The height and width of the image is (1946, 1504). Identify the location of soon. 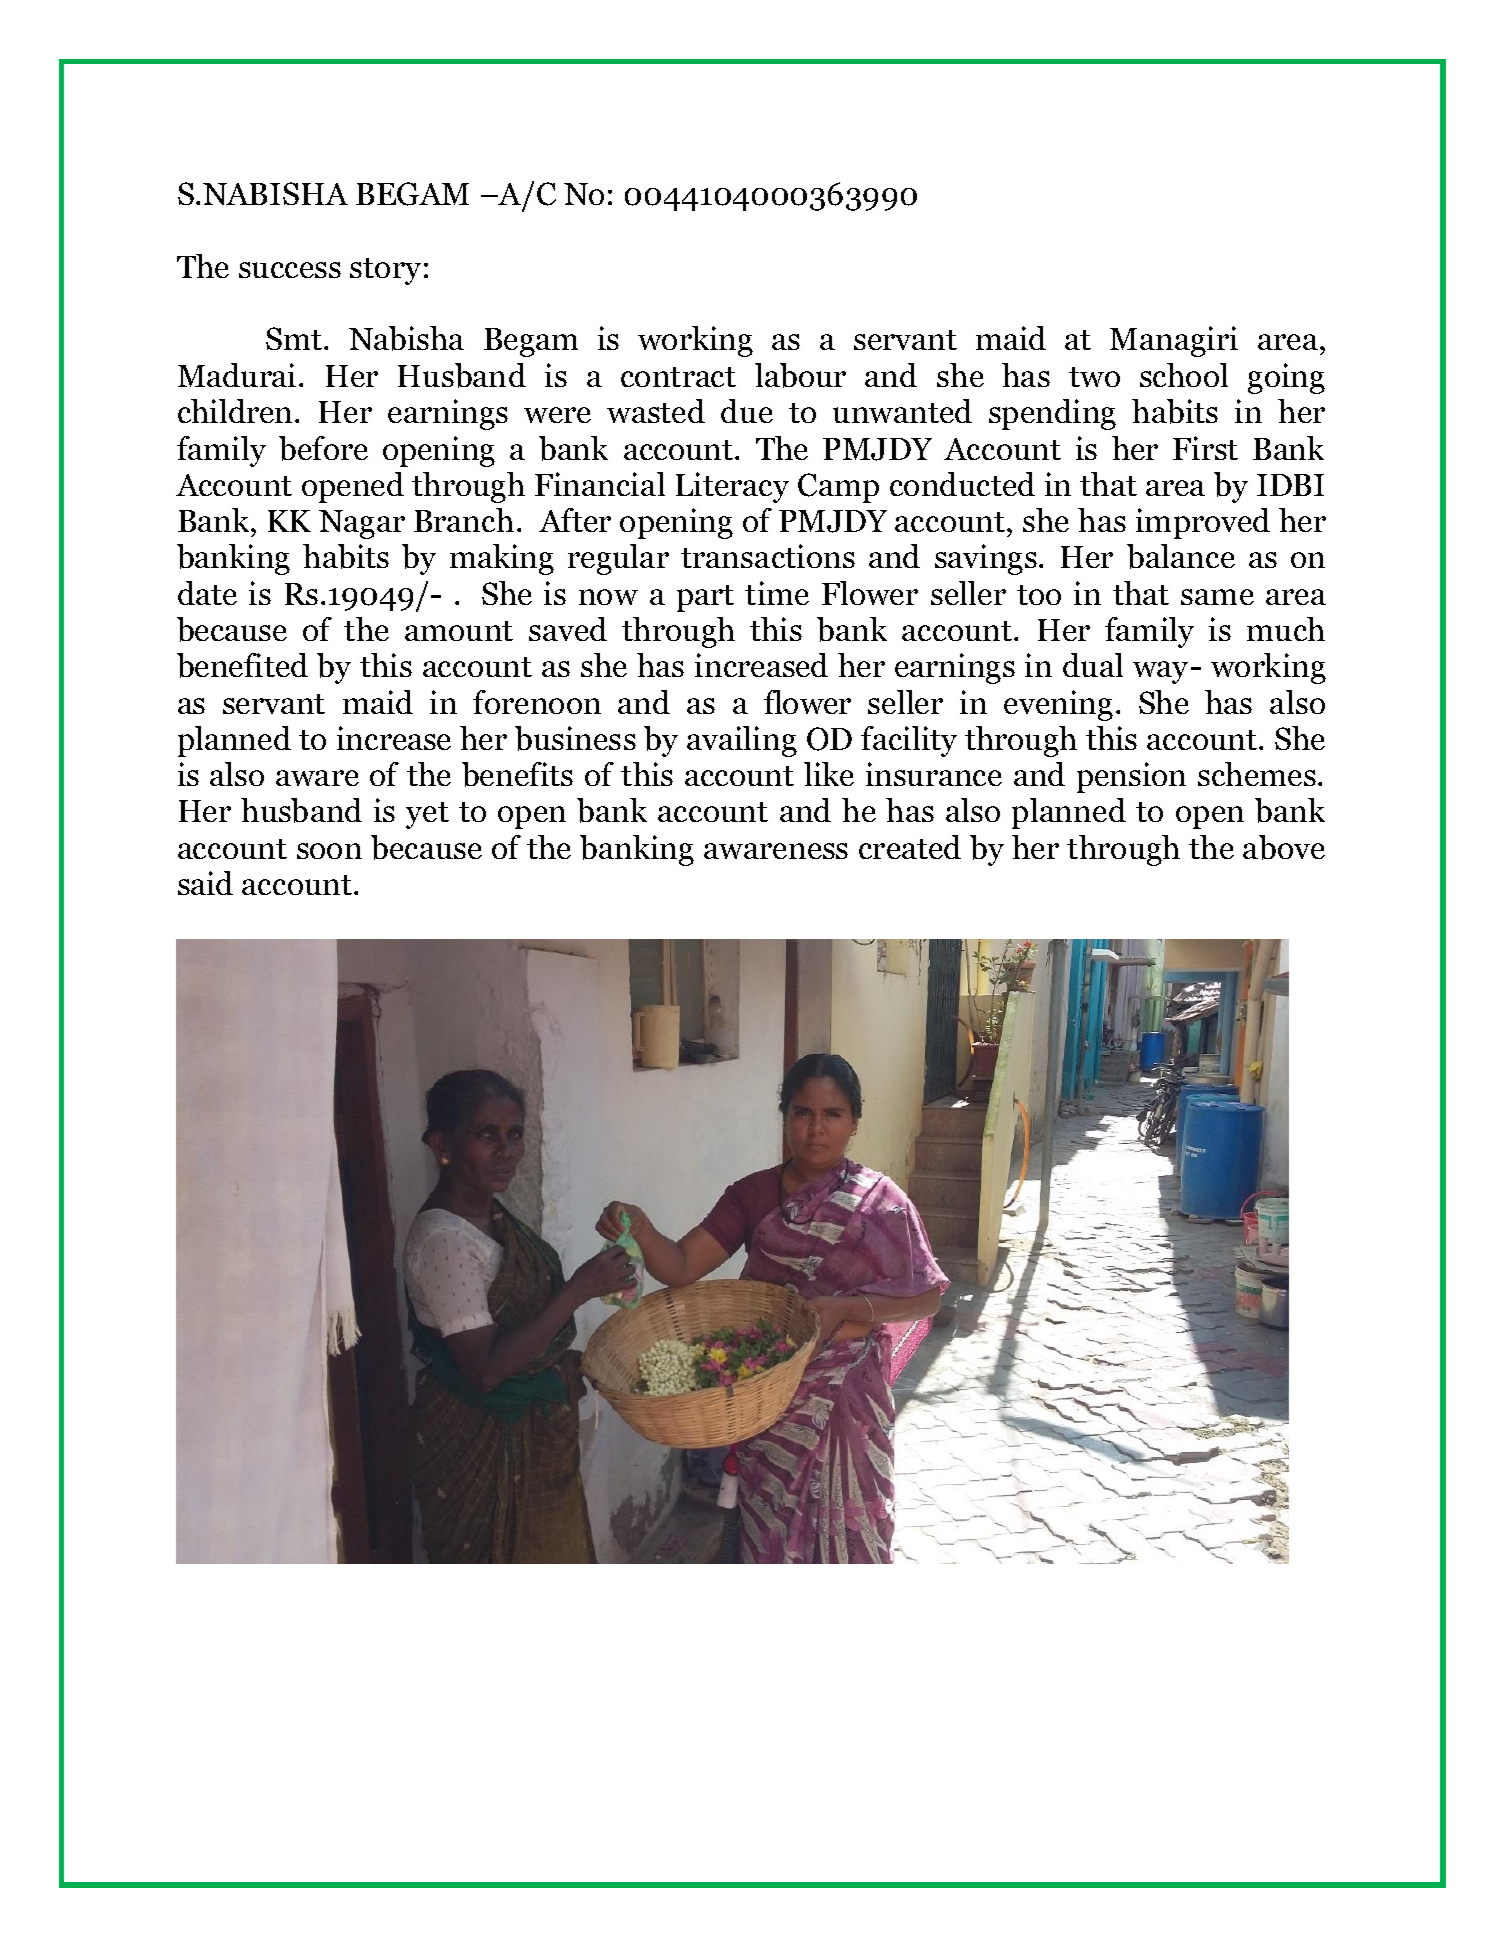
(329, 851).
